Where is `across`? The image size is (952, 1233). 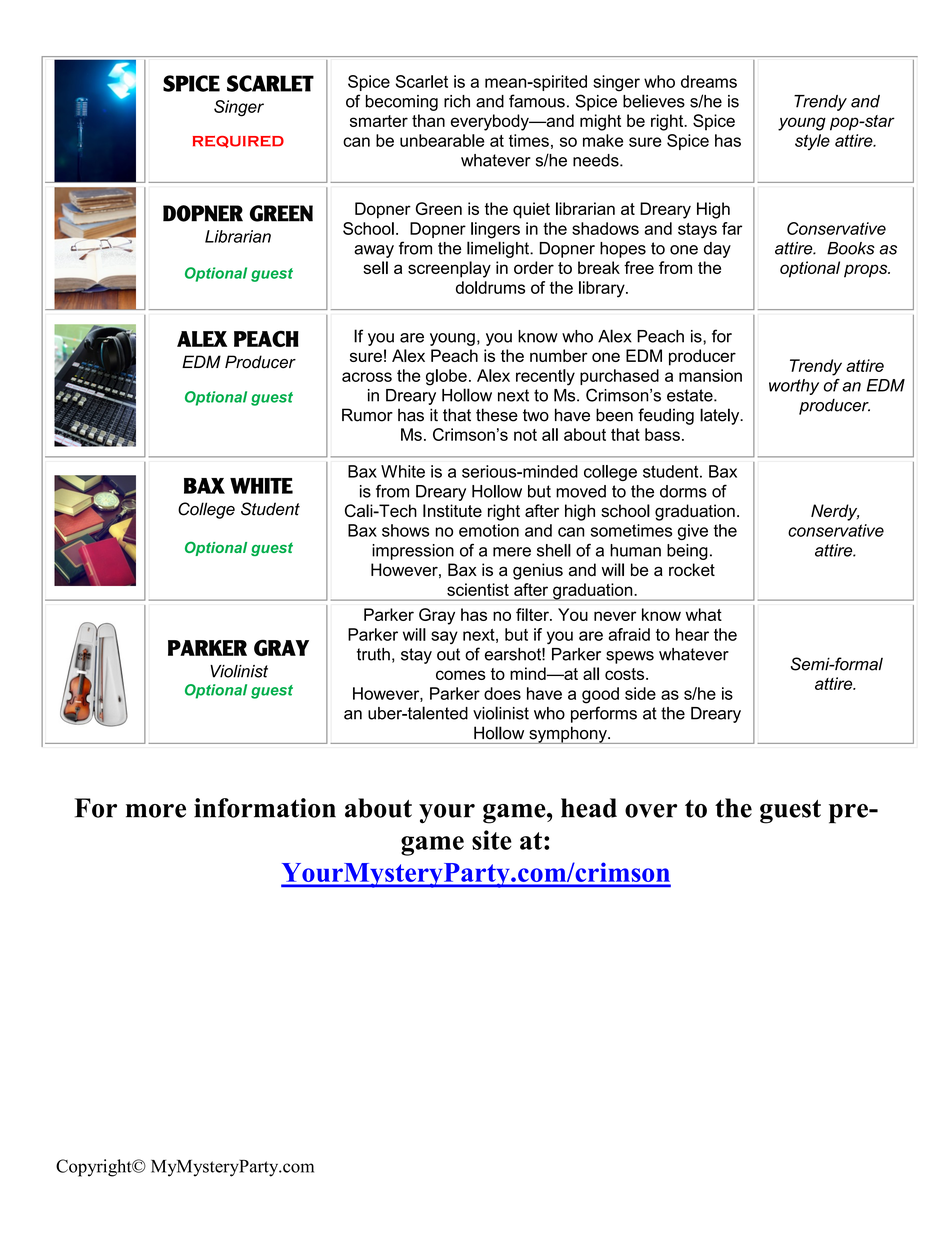
across is located at coordinates (367, 377).
